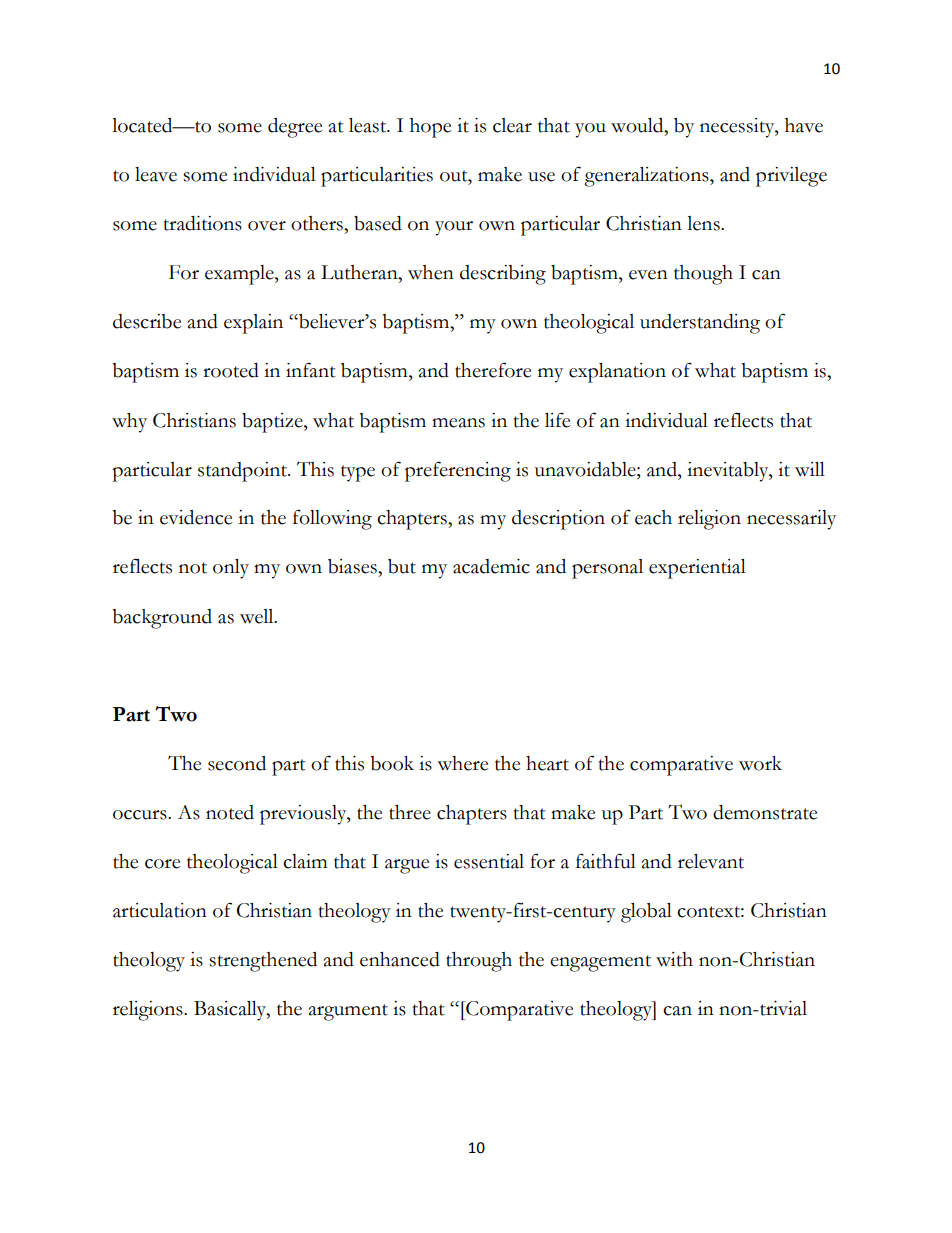 The width and height of the image is (952, 1233). Describe the element at coordinates (479, 962) in the image. I see `through` at that location.
